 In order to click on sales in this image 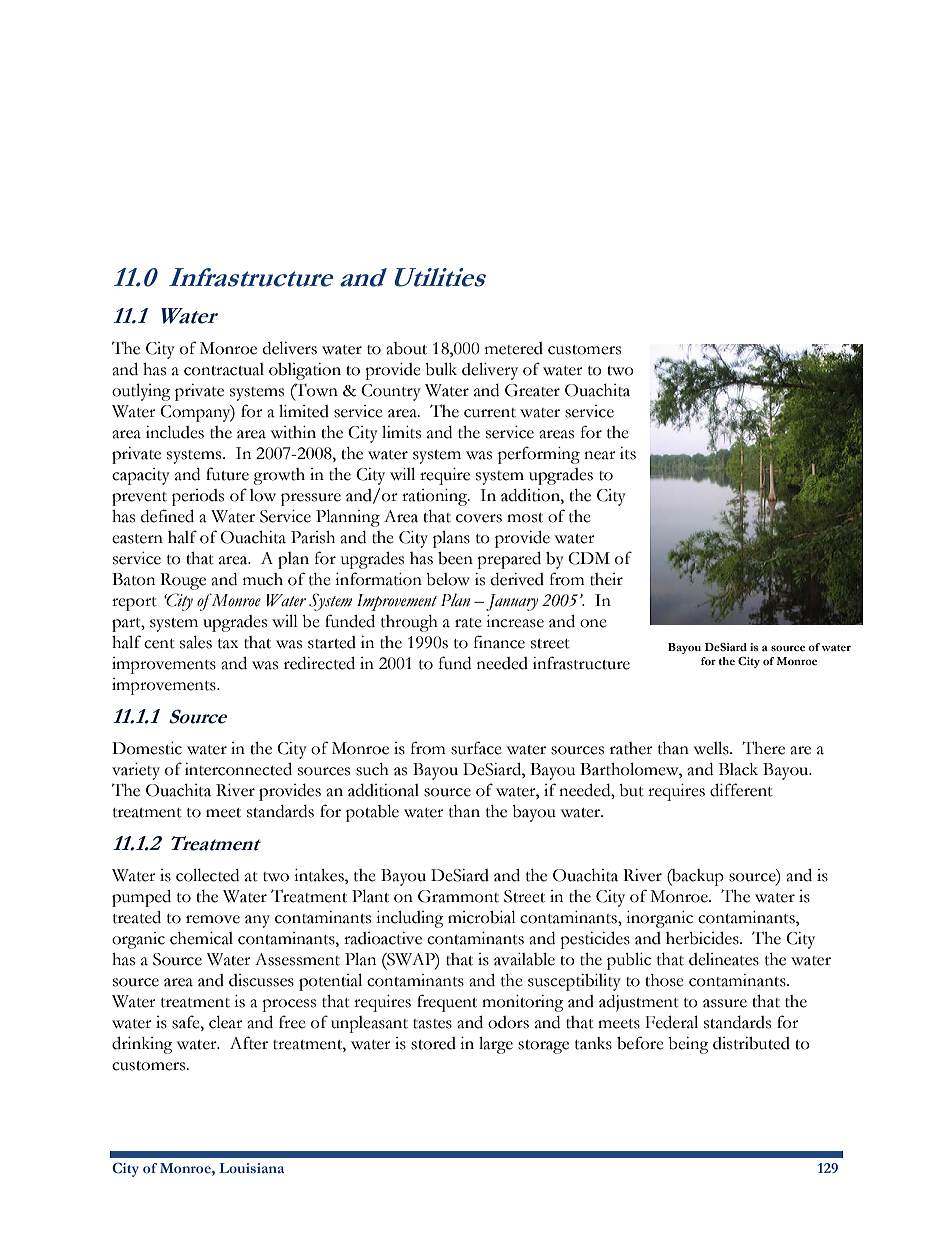, I will do `click(196, 642)`.
